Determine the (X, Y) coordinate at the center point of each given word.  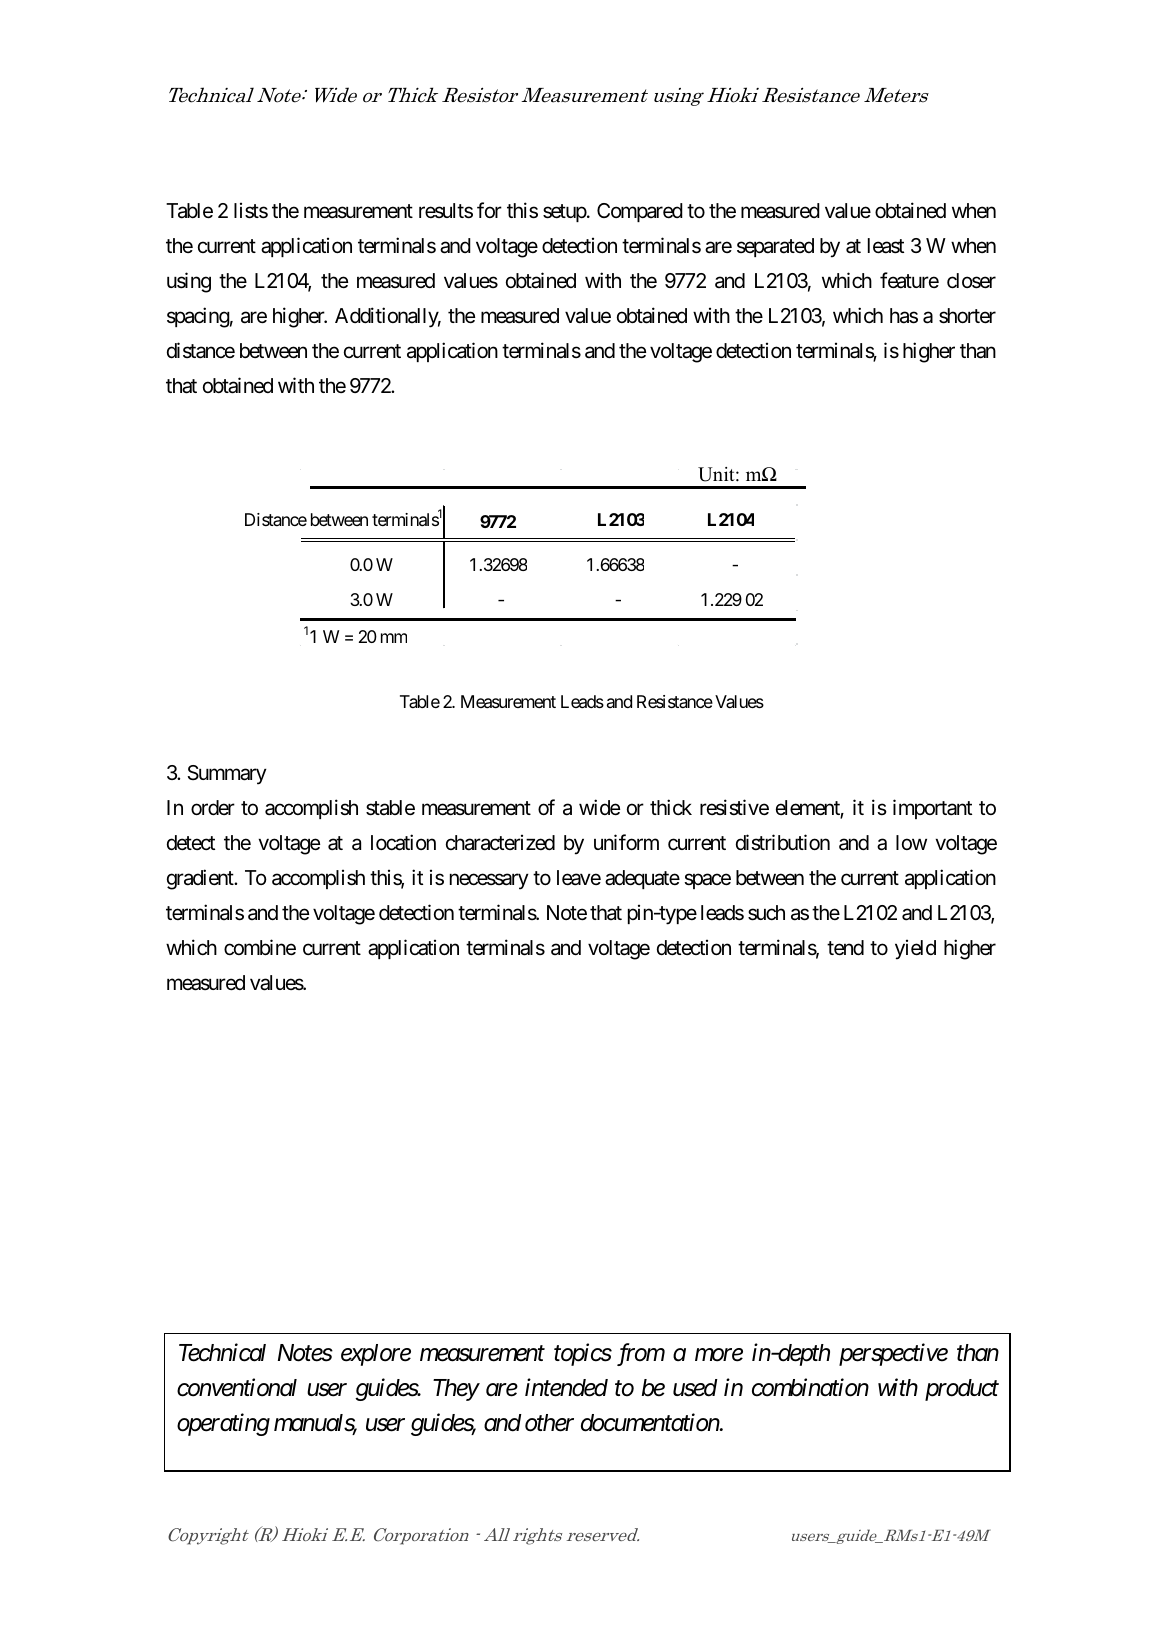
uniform (626, 842)
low (911, 842)
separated (775, 247)
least (886, 246)
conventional (237, 1387)
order (213, 807)
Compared (640, 212)
